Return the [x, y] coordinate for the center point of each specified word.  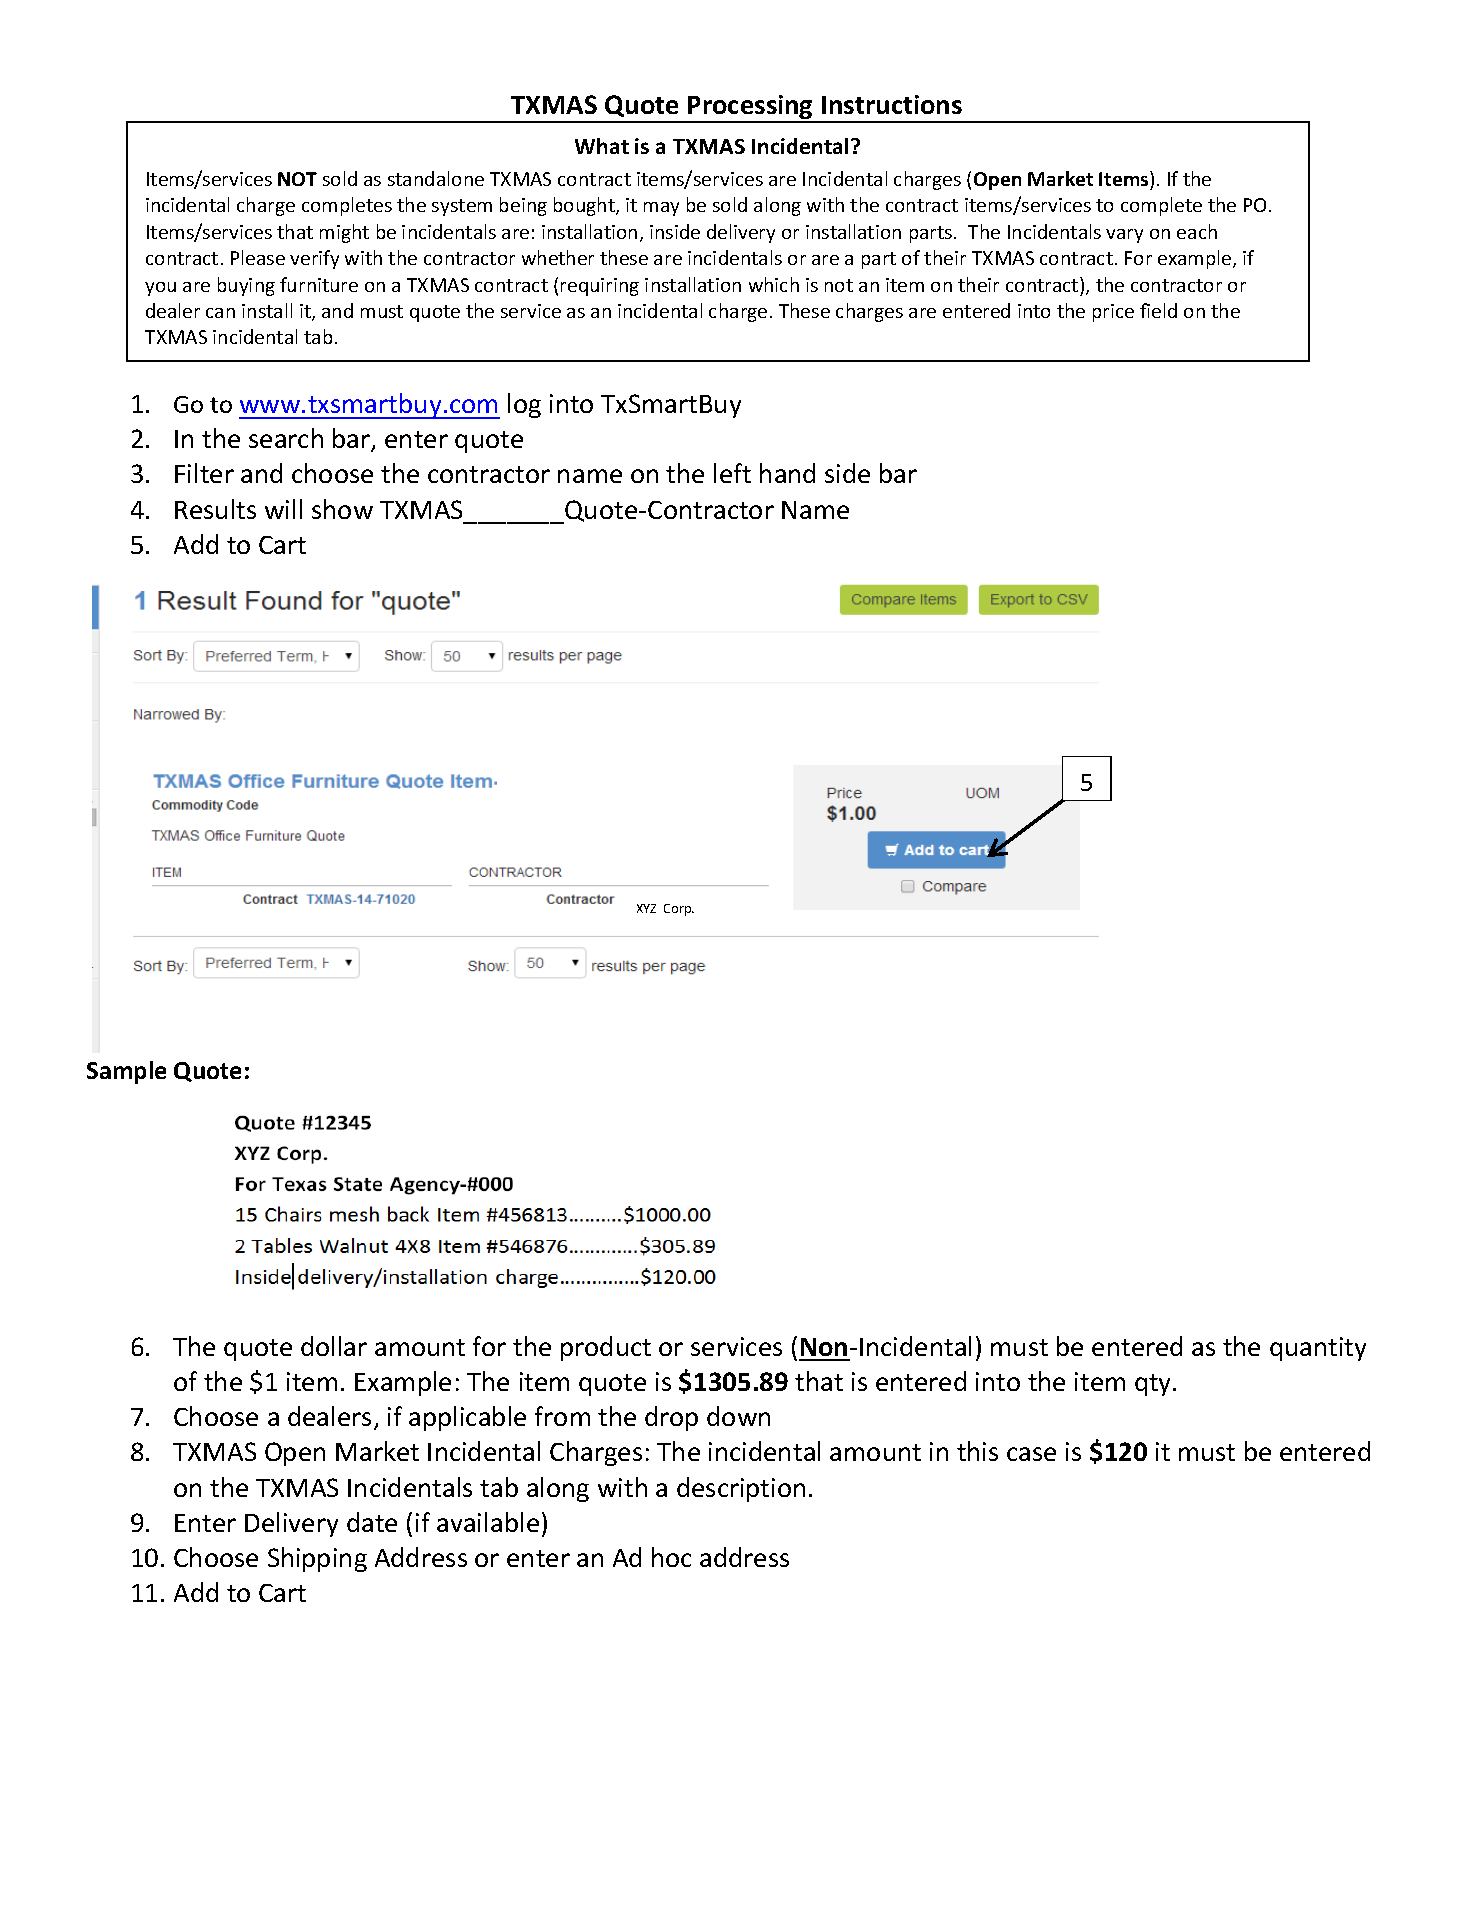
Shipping [317, 1559]
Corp [679, 910]
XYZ [646, 908]
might [344, 233]
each [1197, 231]
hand [787, 473]
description [741, 1489]
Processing [750, 108]
